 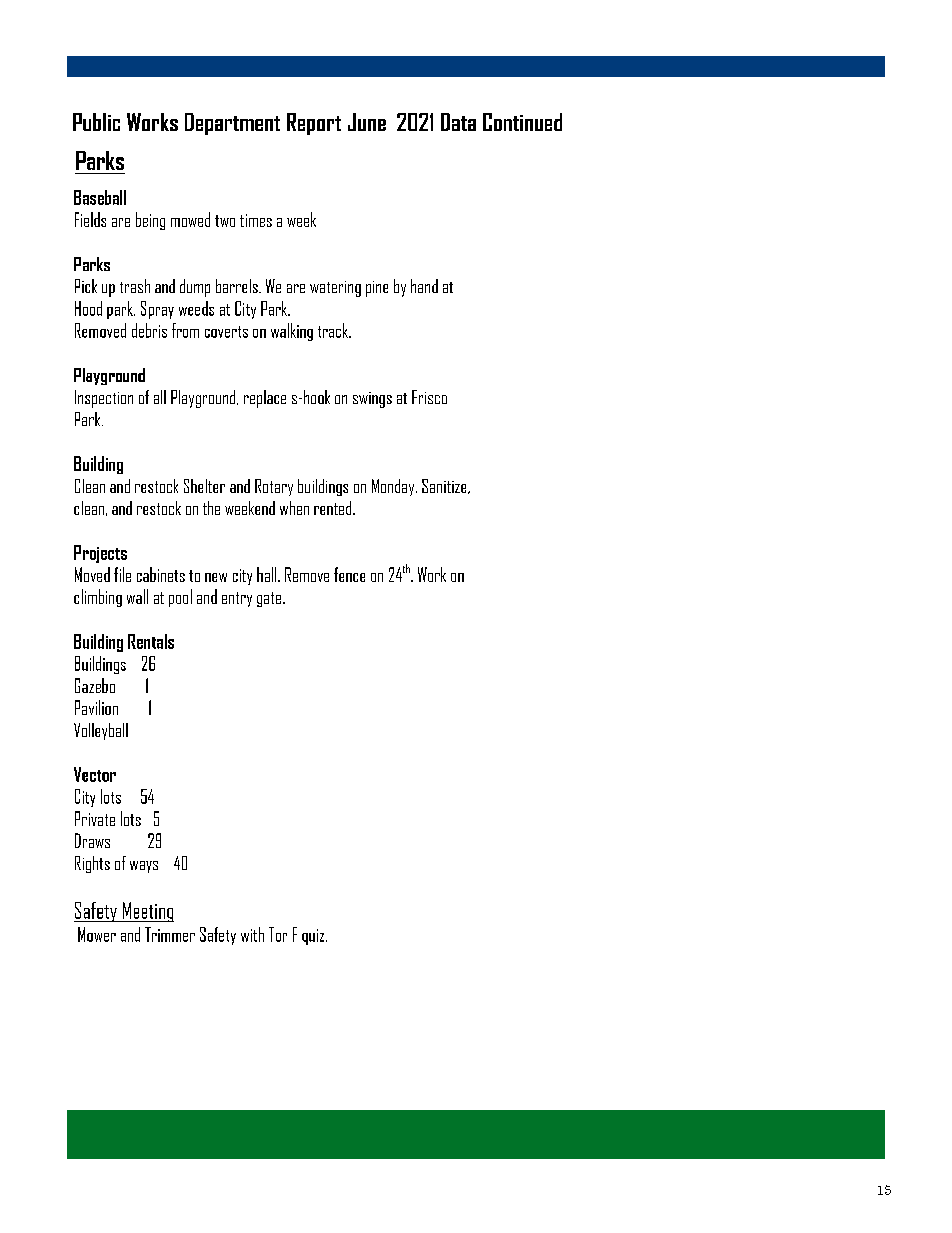 What do you see at coordinates (265, 399) in the page?
I see `replace` at bounding box center [265, 399].
